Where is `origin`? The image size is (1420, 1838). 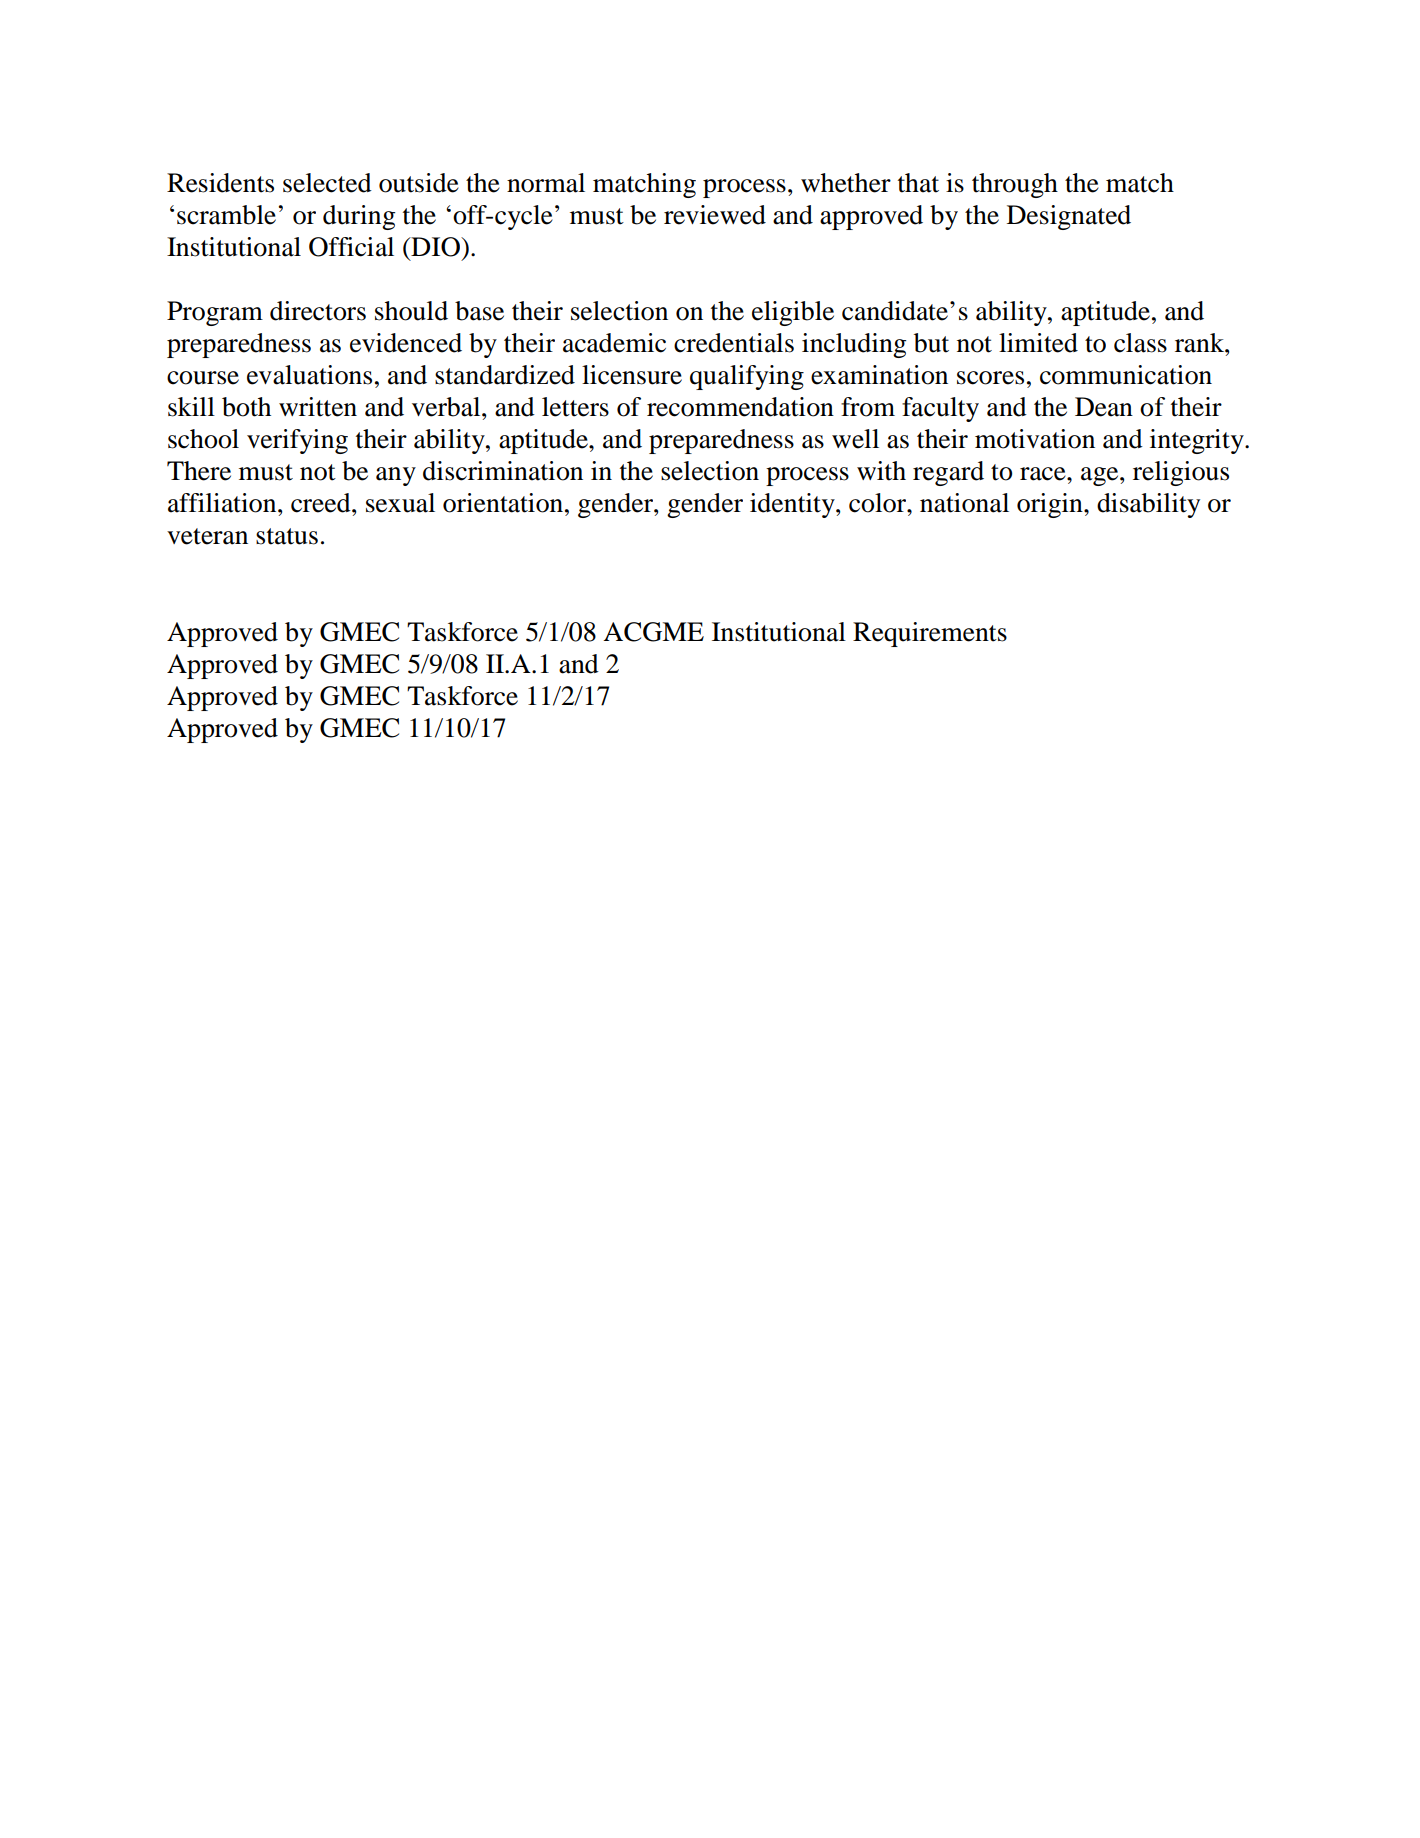 origin is located at coordinates (1051, 505).
